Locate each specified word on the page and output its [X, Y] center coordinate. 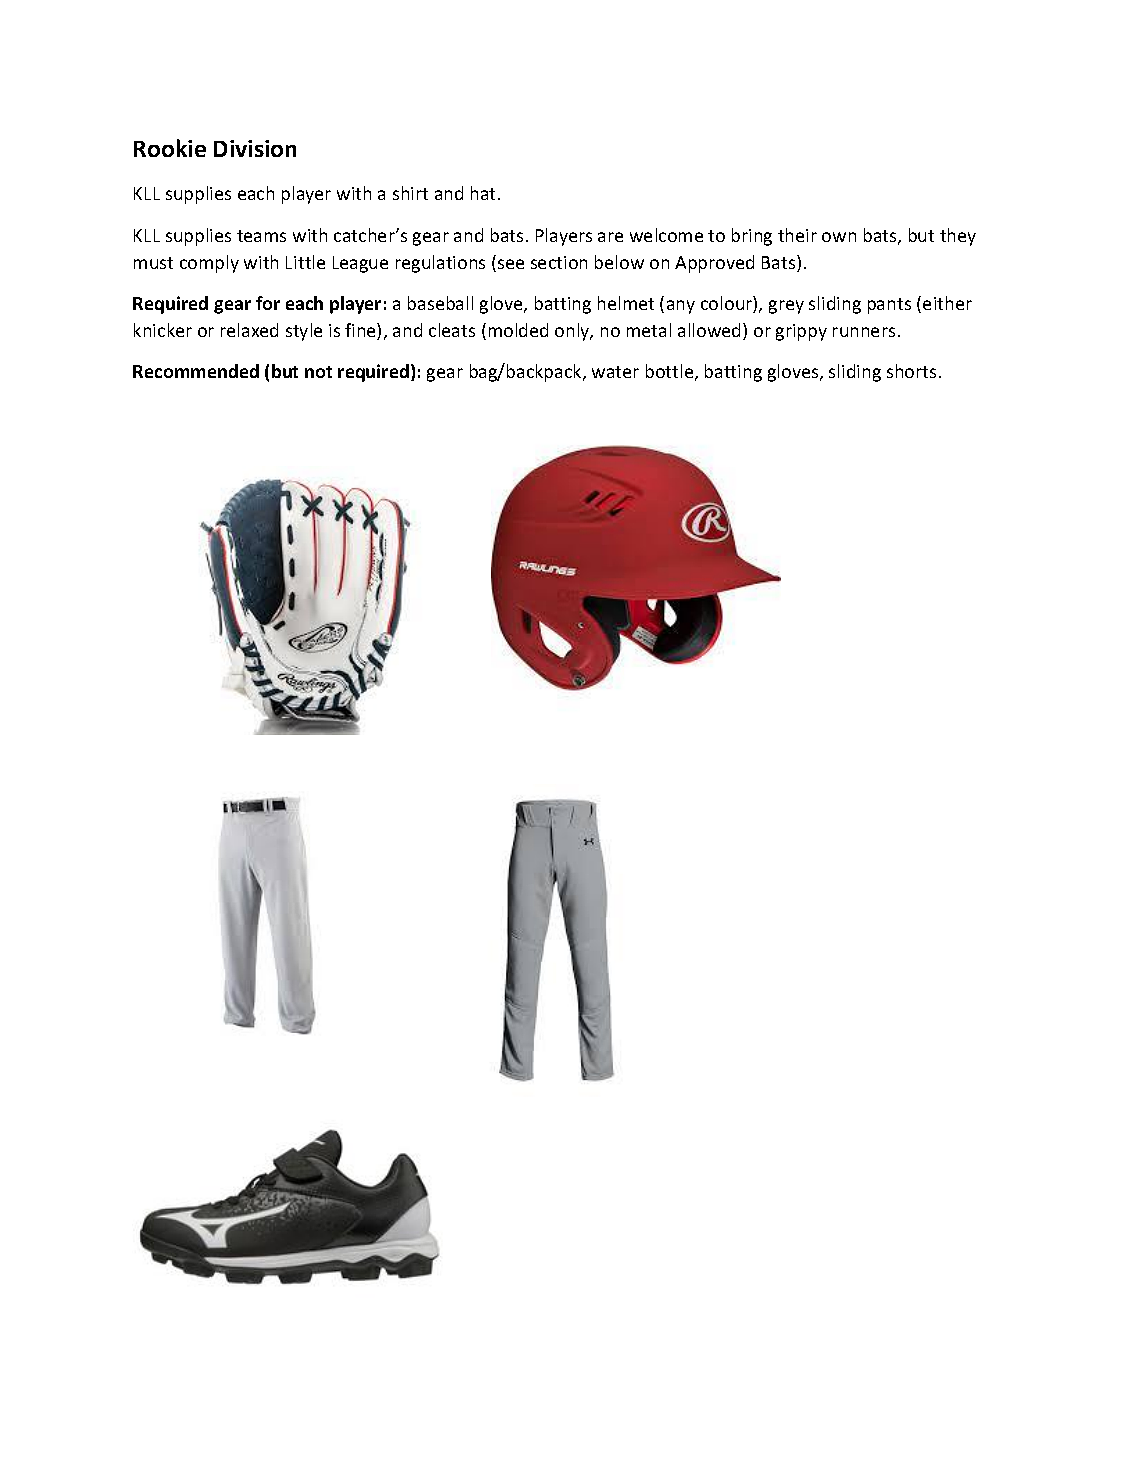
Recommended [196, 371]
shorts [911, 371]
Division [255, 148]
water [615, 372]
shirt [410, 193]
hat [485, 193]
